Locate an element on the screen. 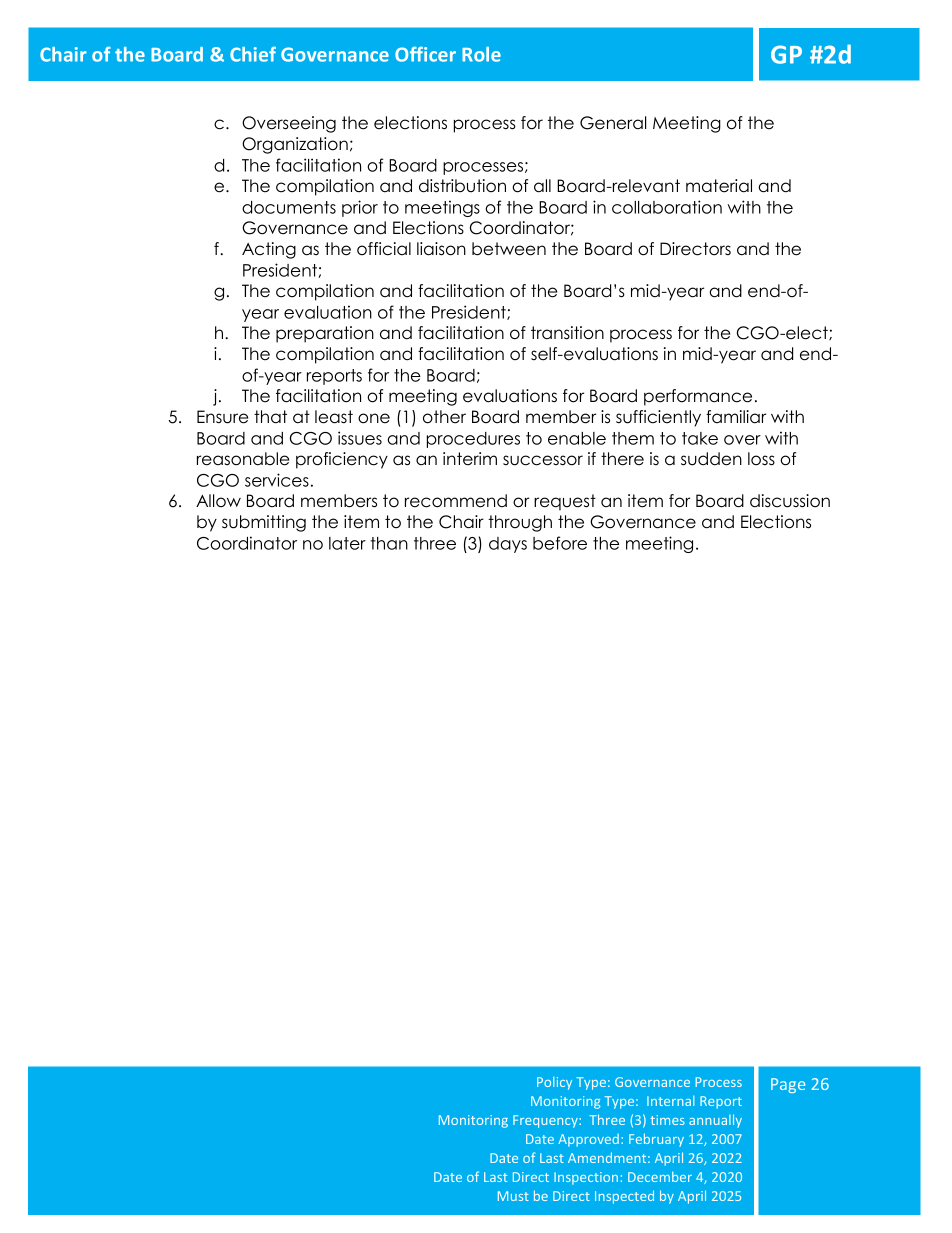  Page is located at coordinates (788, 1085).
